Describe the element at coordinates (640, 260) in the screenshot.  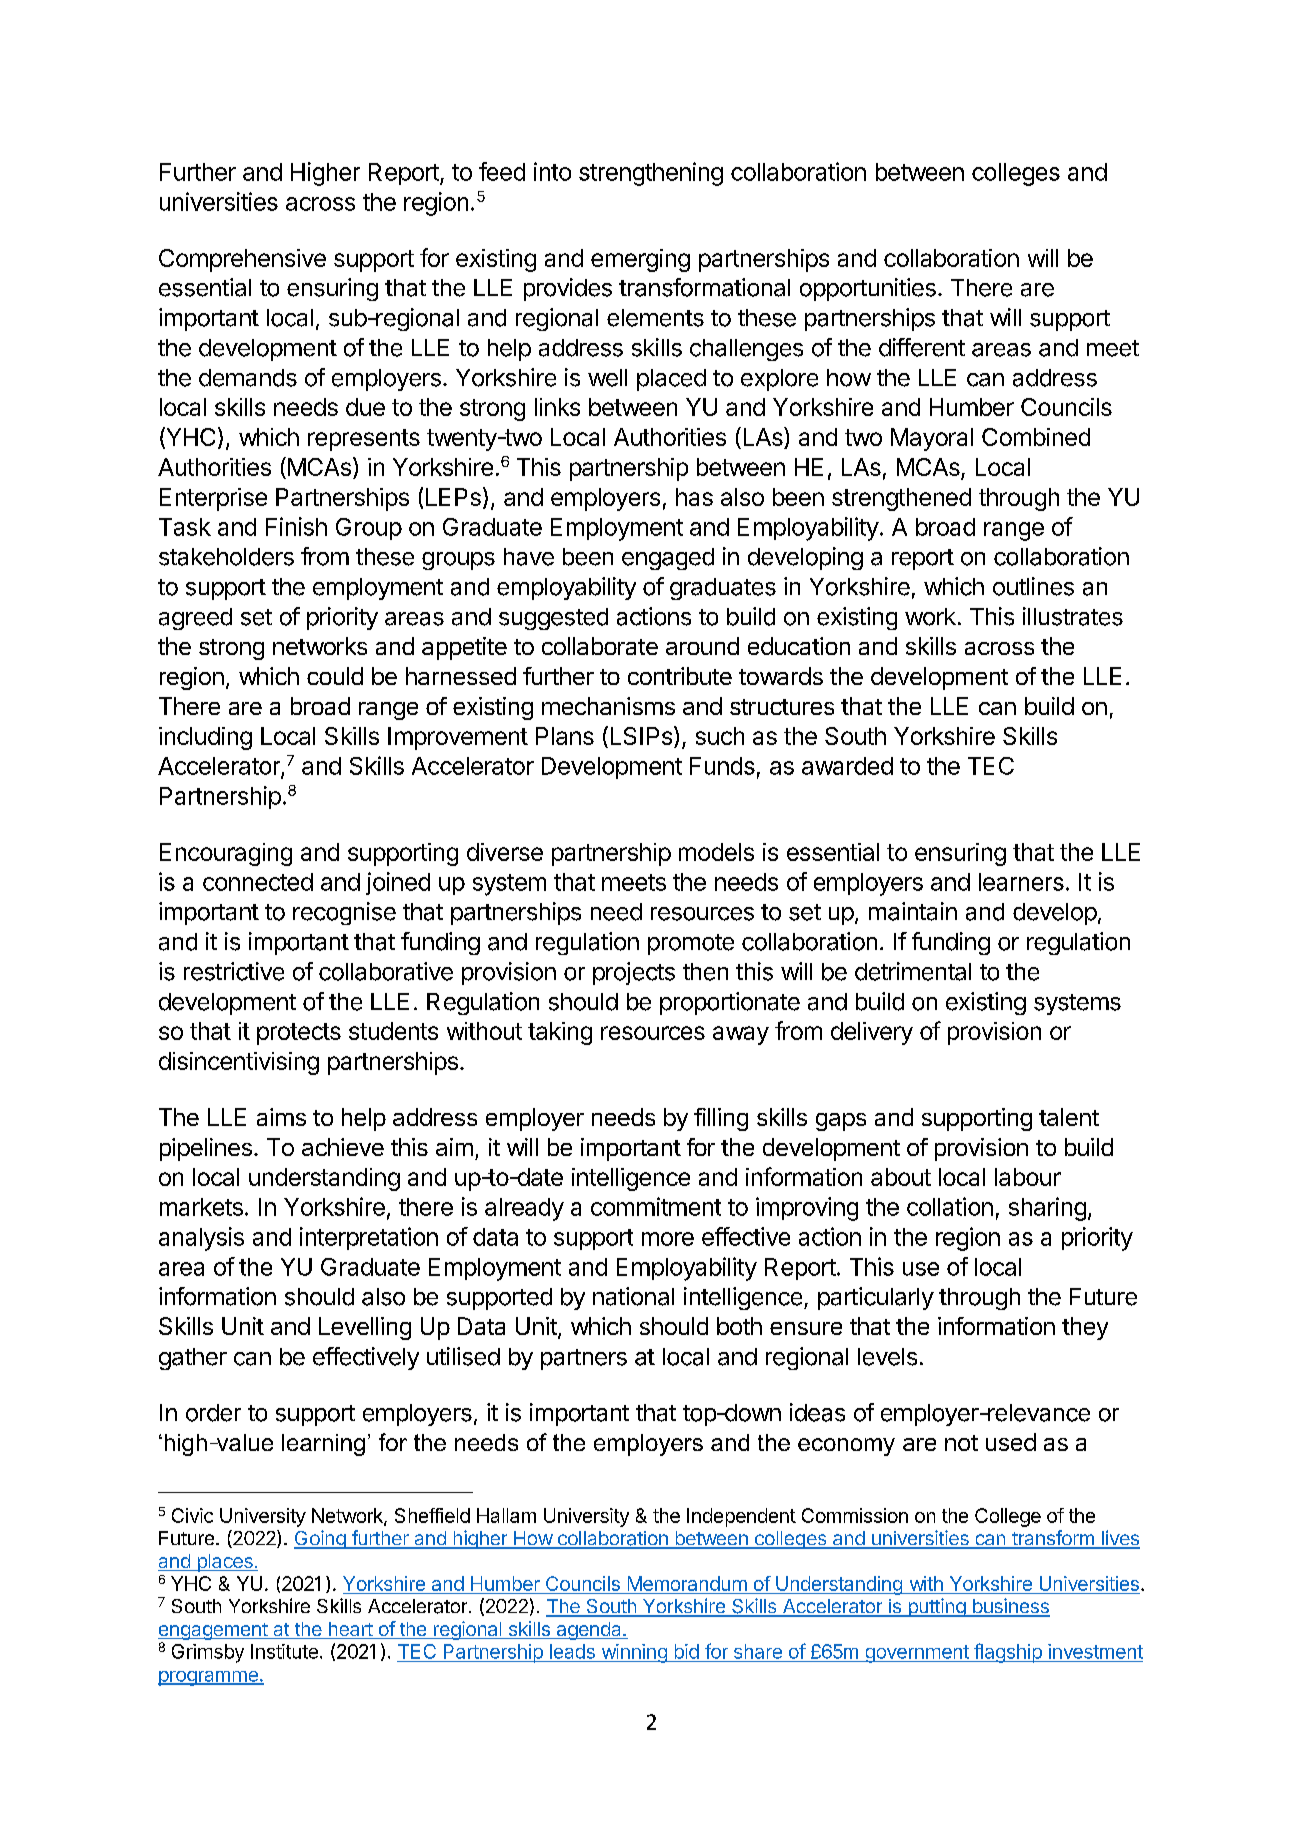
I see `emerging` at that location.
